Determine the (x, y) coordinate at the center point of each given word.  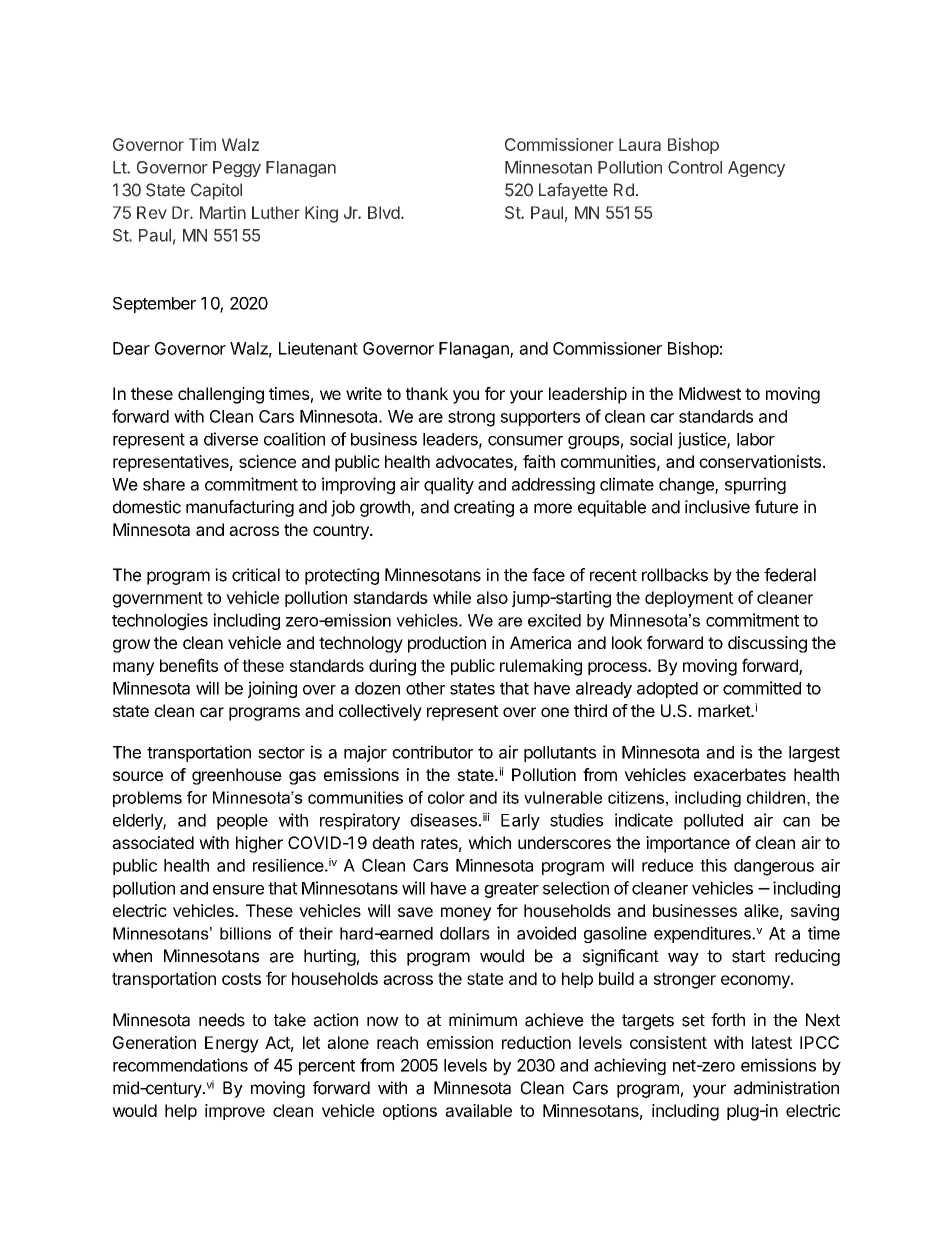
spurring (755, 485)
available (478, 1110)
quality (449, 485)
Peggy (237, 169)
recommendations (180, 1065)
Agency (756, 169)
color (446, 797)
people (242, 822)
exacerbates (740, 774)
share (164, 484)
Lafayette (573, 191)
